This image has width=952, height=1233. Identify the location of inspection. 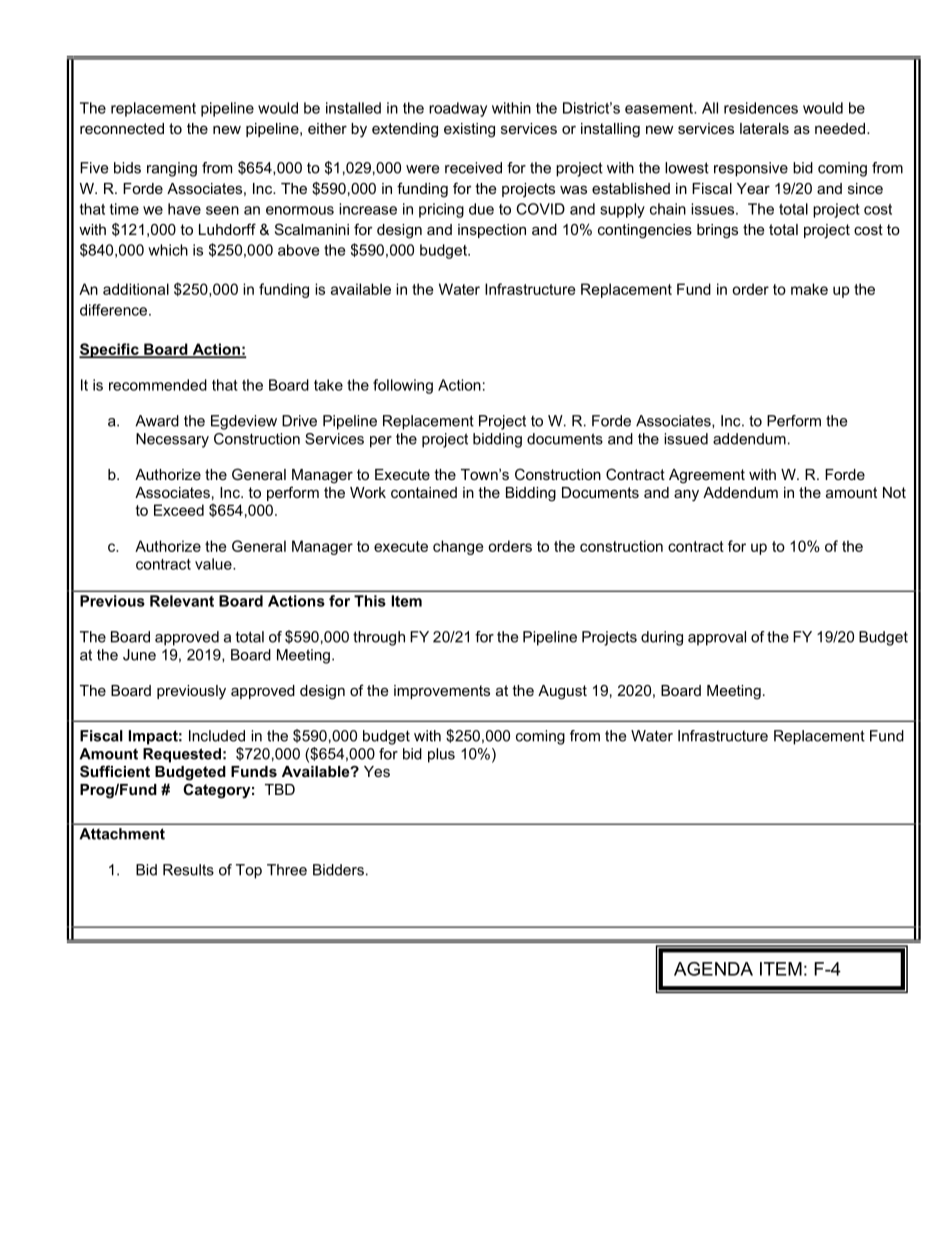
(492, 231).
